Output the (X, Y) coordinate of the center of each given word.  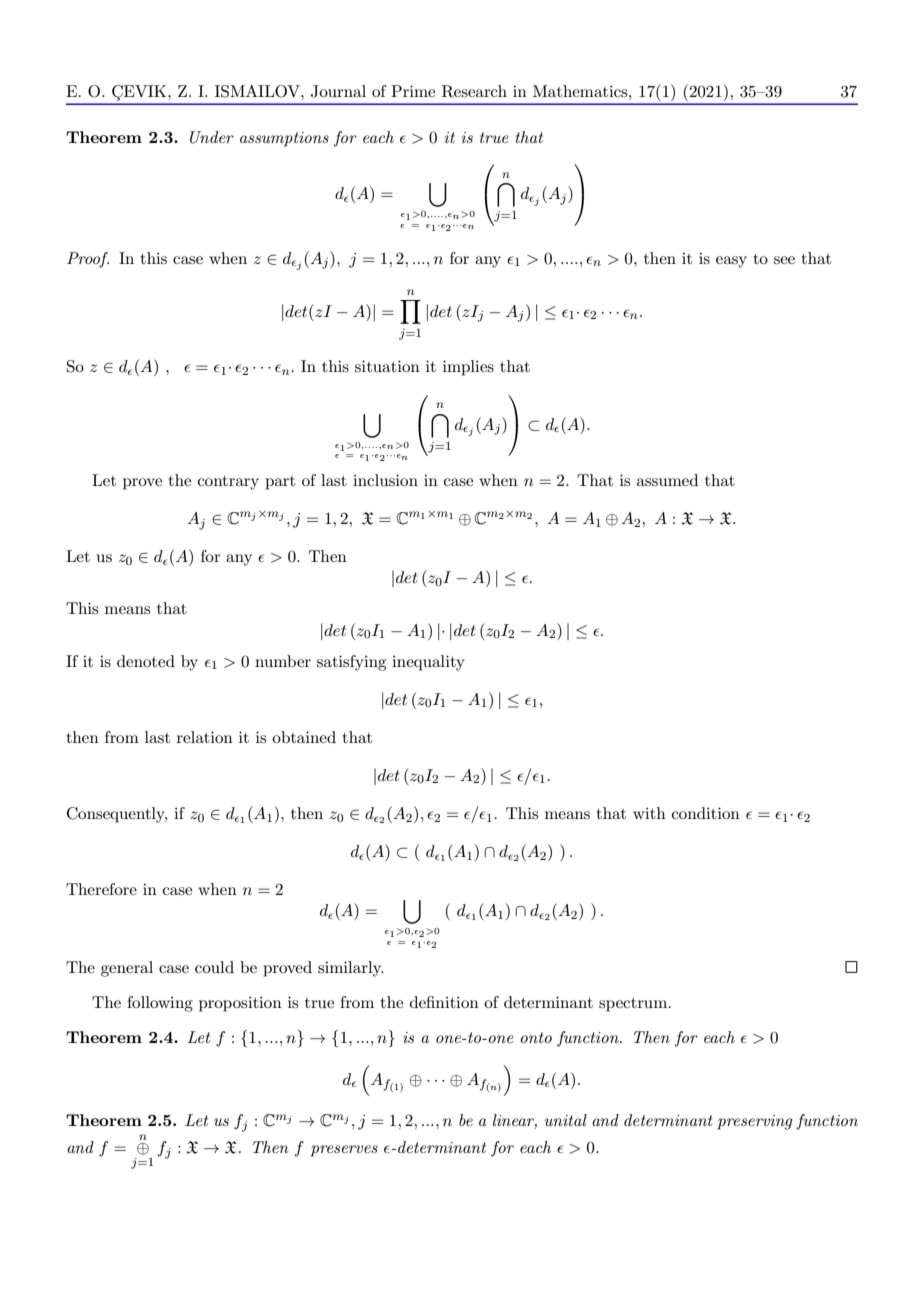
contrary (228, 483)
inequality (428, 663)
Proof (88, 260)
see (784, 260)
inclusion (385, 480)
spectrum (634, 1005)
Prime (413, 91)
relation (205, 737)
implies (468, 368)
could (214, 967)
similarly (351, 969)
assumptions (284, 139)
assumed (667, 480)
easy (731, 262)
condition (706, 813)
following (160, 1004)
